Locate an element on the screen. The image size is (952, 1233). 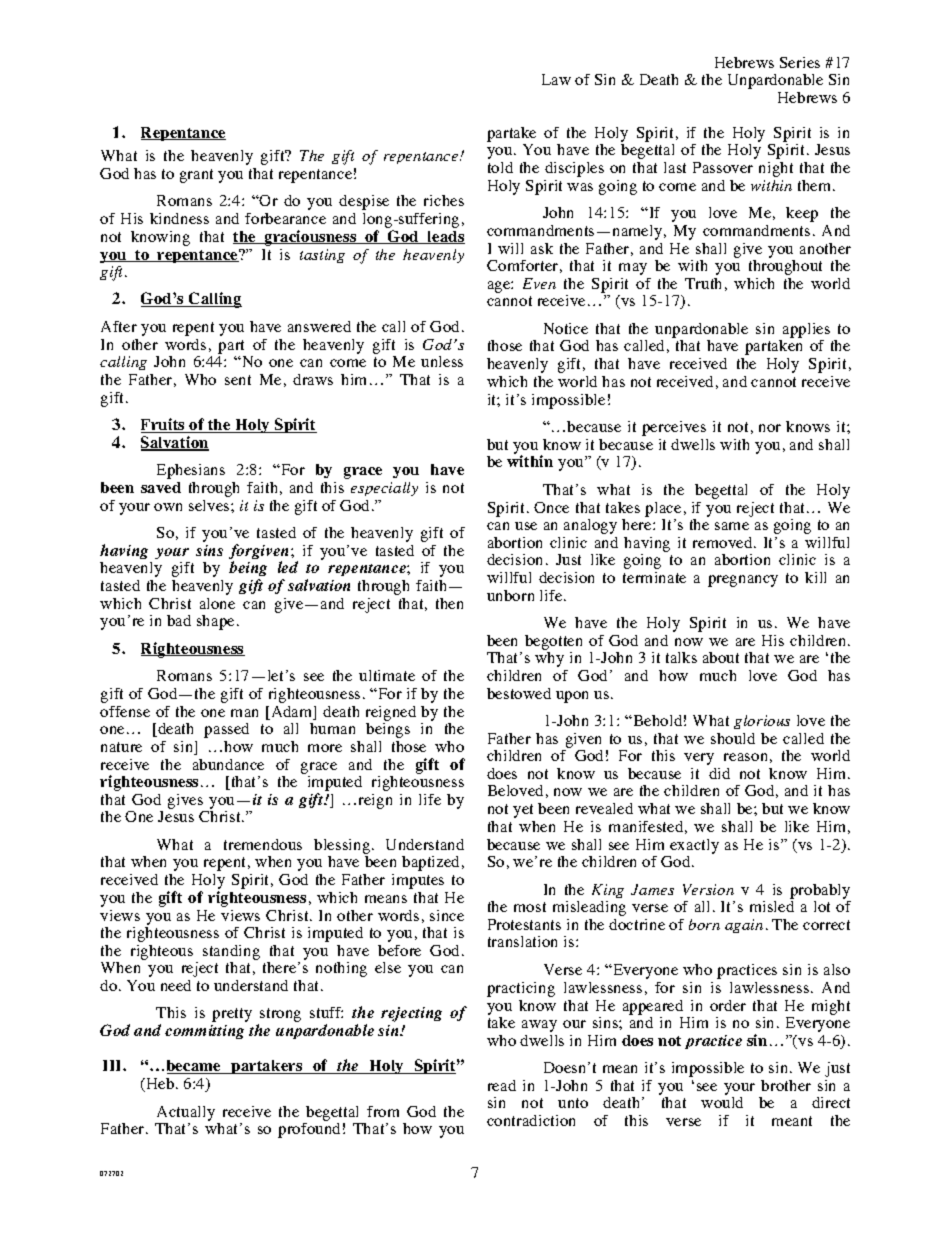
grant is located at coordinates (196, 176).
